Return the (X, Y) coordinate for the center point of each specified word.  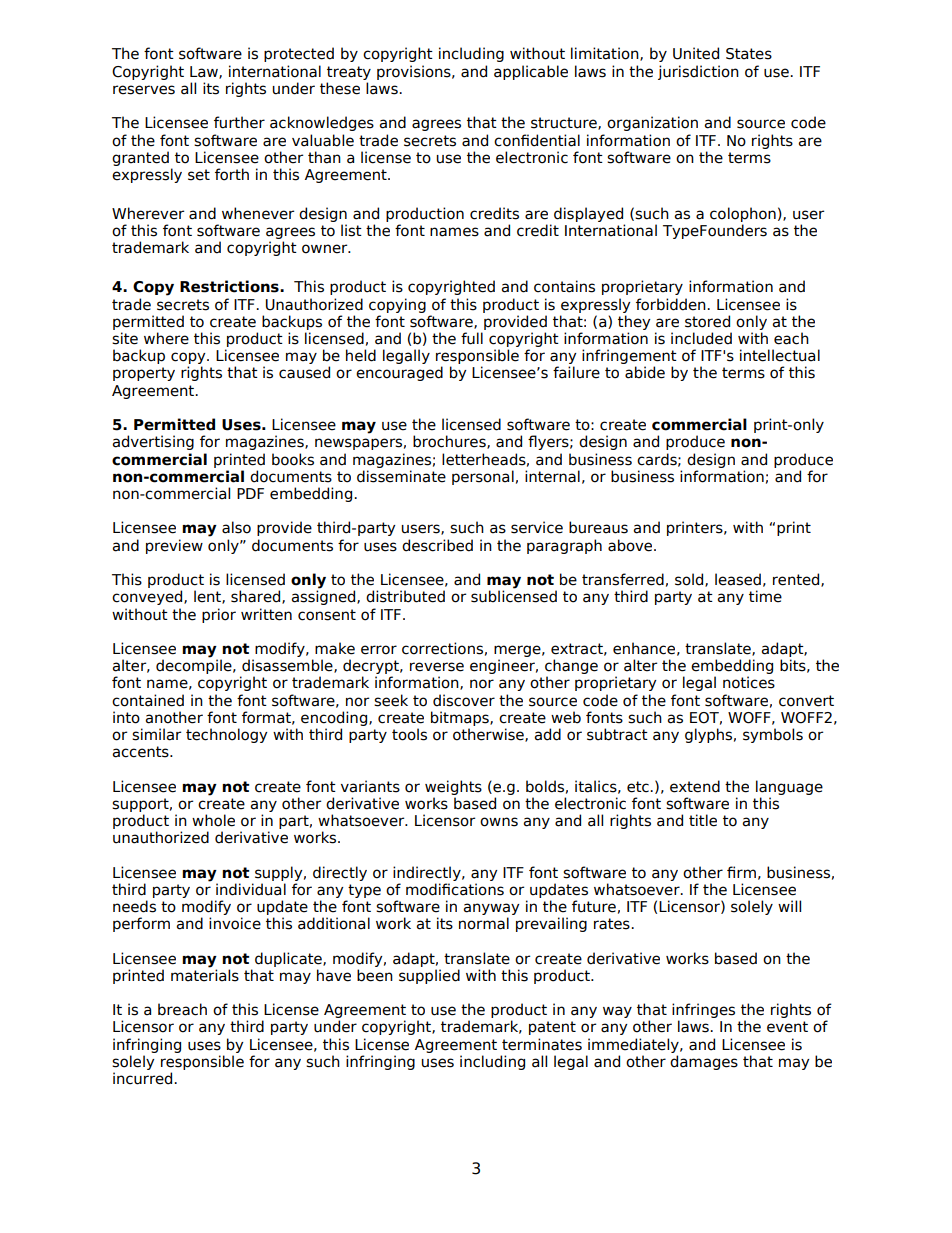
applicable (531, 72)
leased (738, 579)
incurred (144, 1078)
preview (174, 546)
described (437, 545)
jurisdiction (698, 72)
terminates (542, 1044)
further (239, 122)
